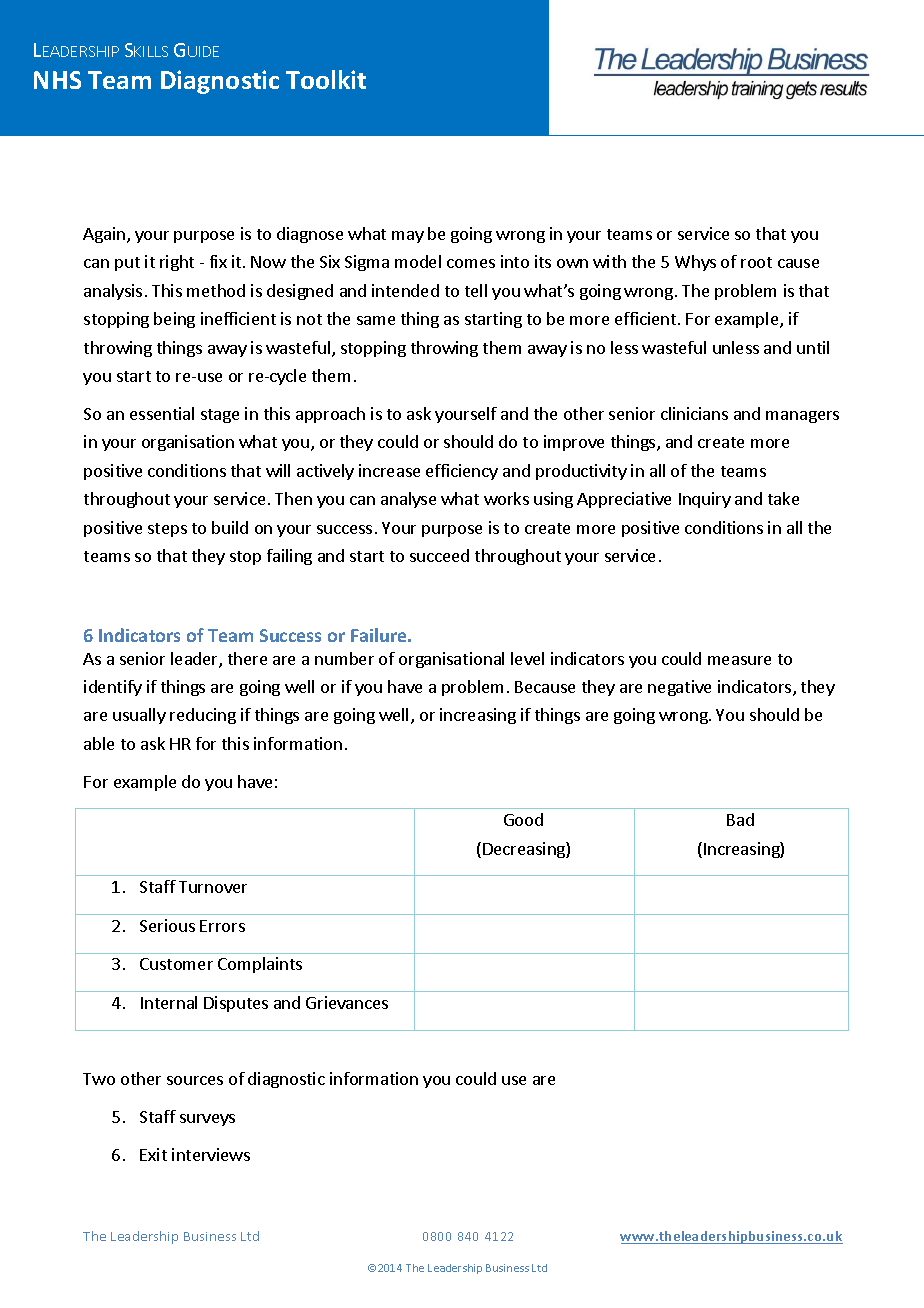  I want to click on Toolkit, so click(326, 79).
